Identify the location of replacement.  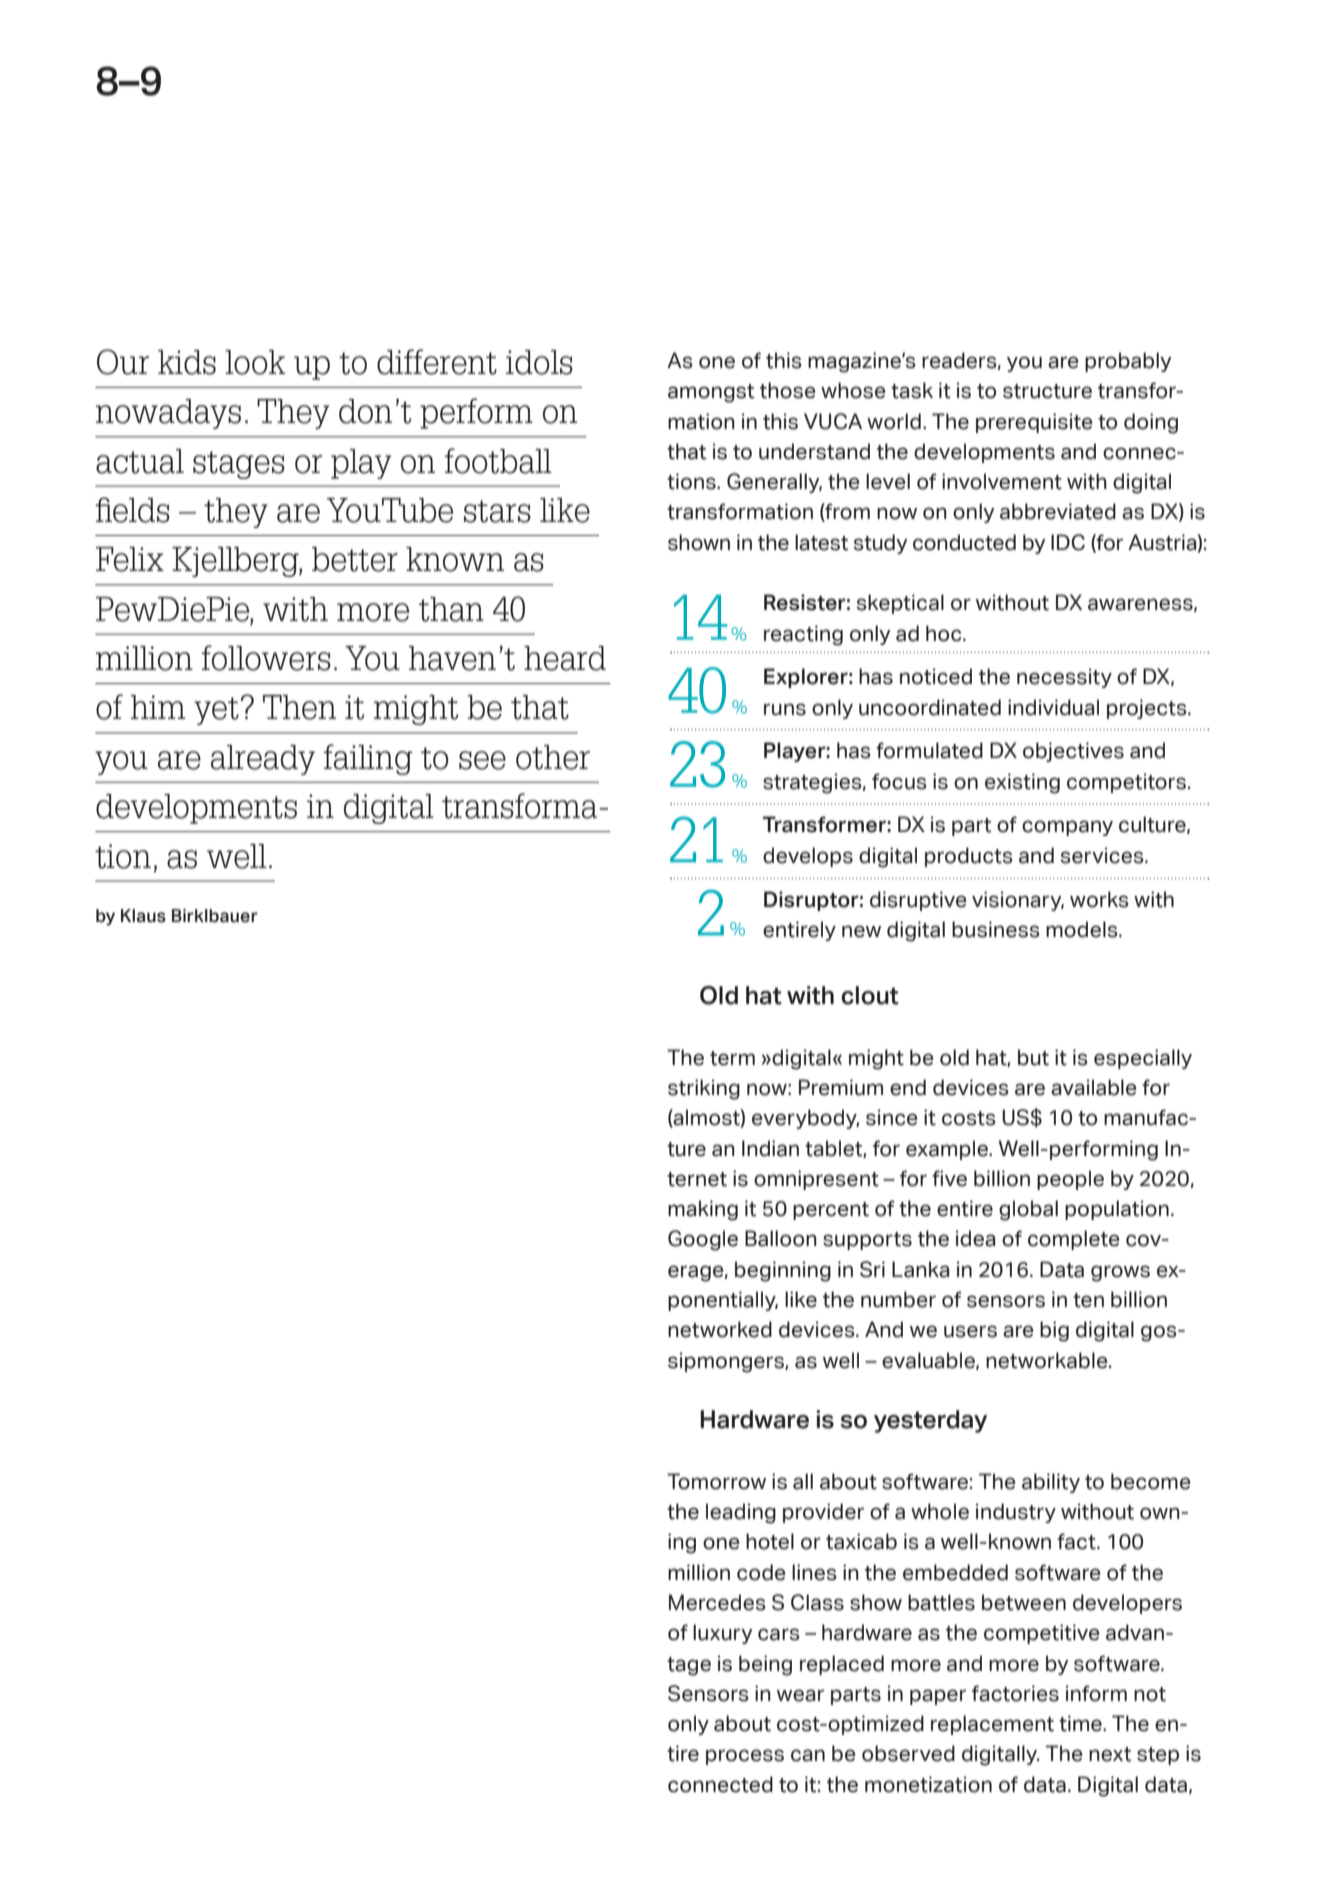
(992, 1725).
